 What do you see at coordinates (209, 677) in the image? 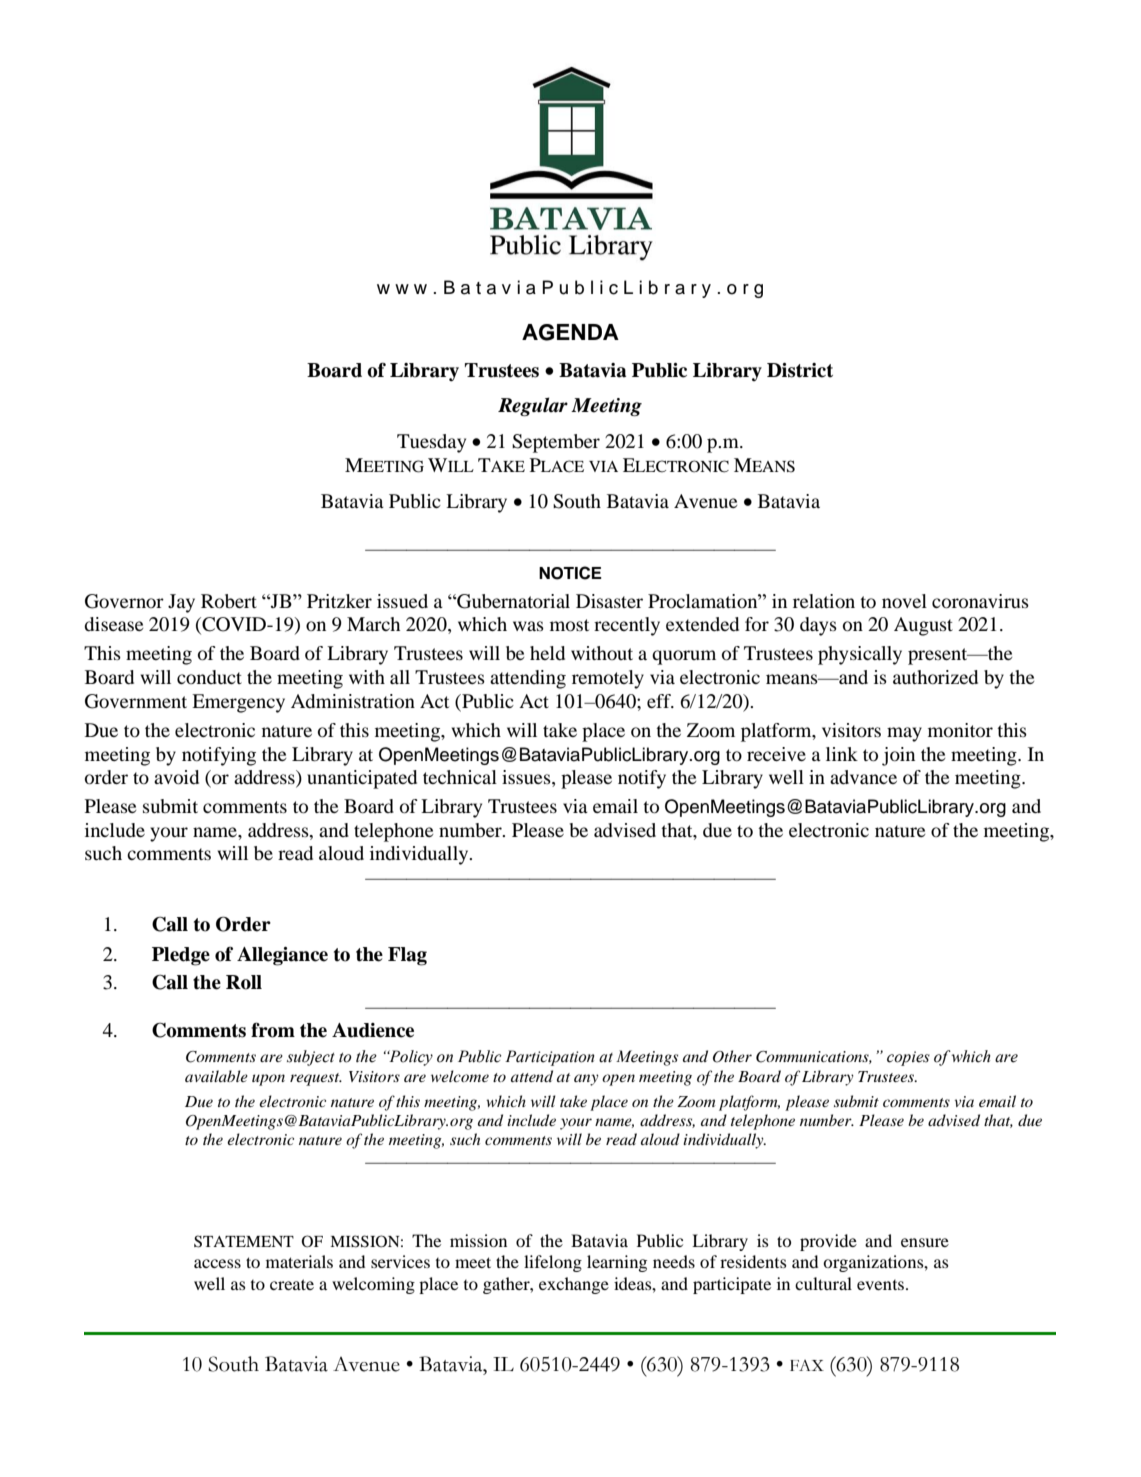
I see `conduct` at bounding box center [209, 677].
